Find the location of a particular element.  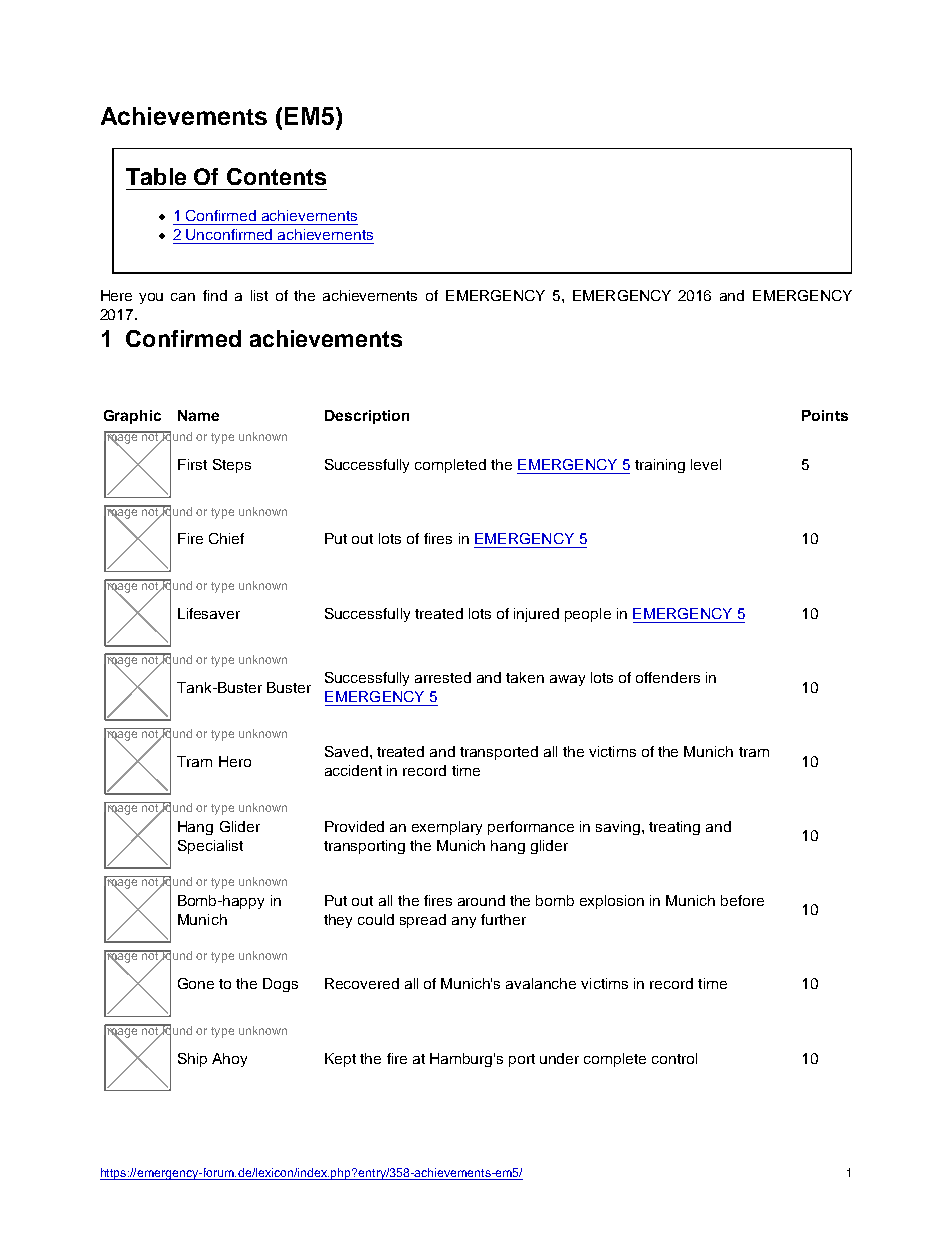

under is located at coordinates (559, 1058).
